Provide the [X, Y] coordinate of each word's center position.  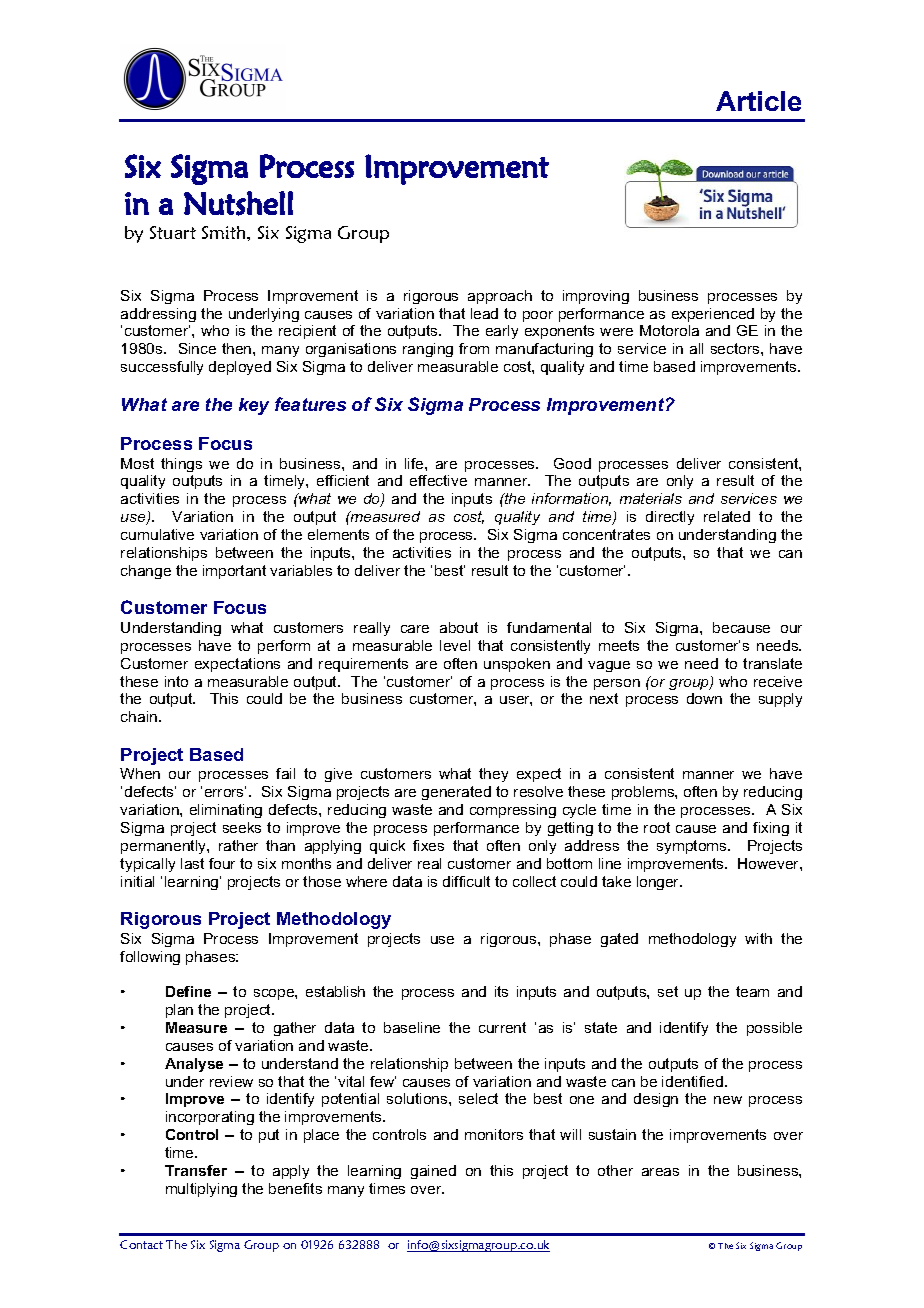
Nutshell [238, 203]
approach [500, 297]
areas [660, 1172]
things [181, 465]
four [222, 863]
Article [758, 101]
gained [433, 1172]
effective [438, 480]
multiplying [201, 1190]
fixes [428, 845]
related [727, 516]
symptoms [693, 847]
